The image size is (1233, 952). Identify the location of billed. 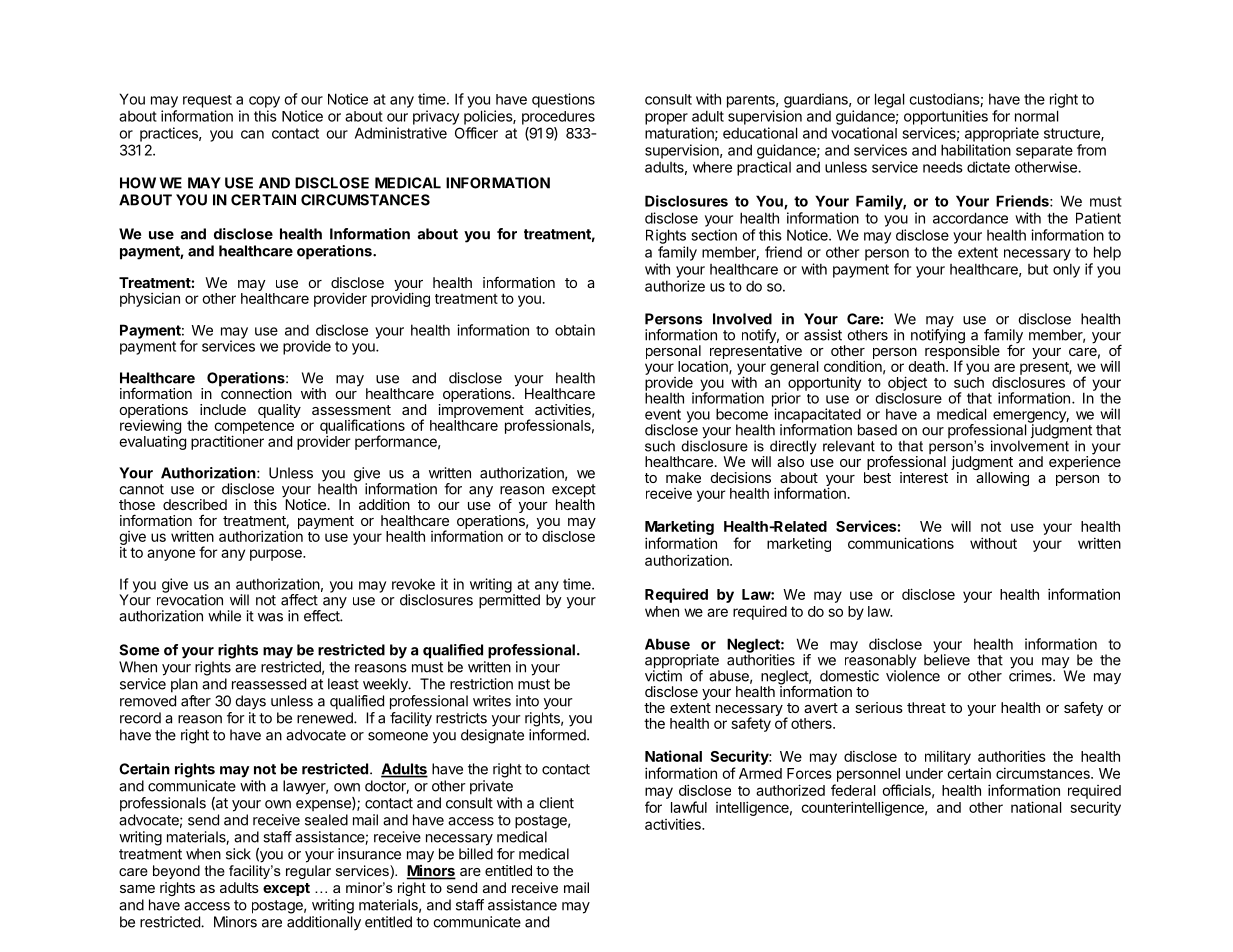
(476, 854).
